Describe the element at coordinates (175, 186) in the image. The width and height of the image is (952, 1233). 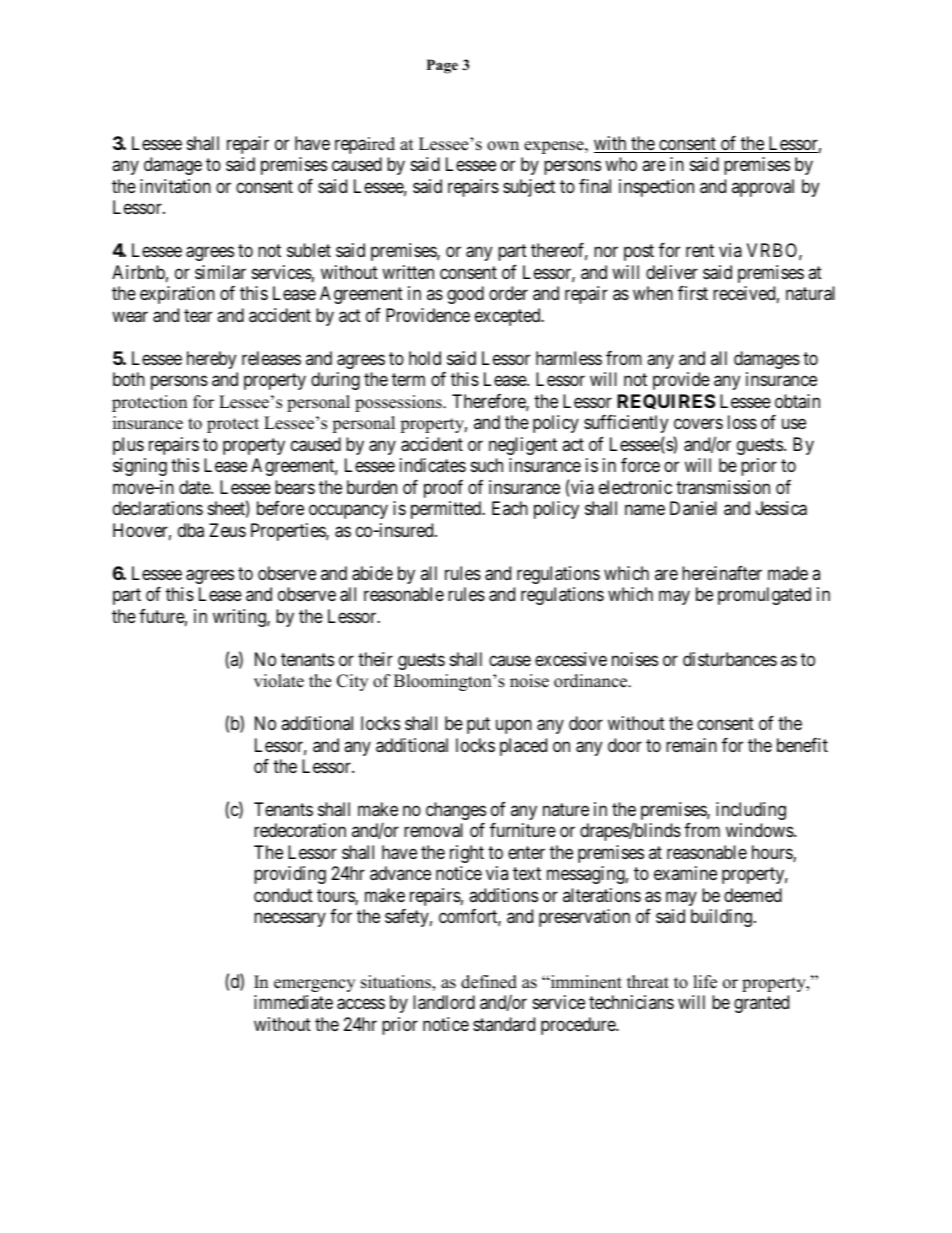
I see `invitation` at that location.
